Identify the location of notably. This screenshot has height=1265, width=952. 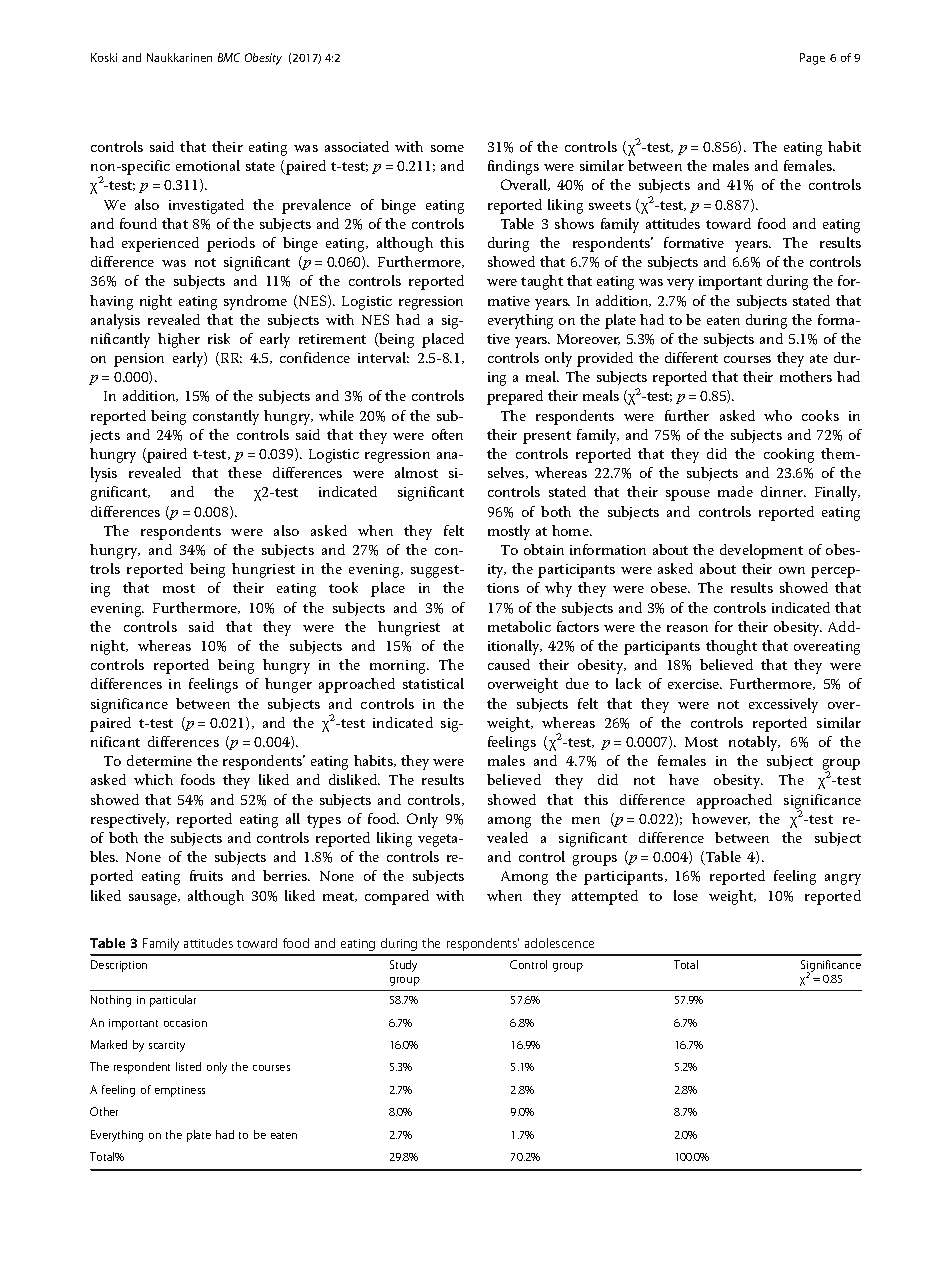
(754, 743).
